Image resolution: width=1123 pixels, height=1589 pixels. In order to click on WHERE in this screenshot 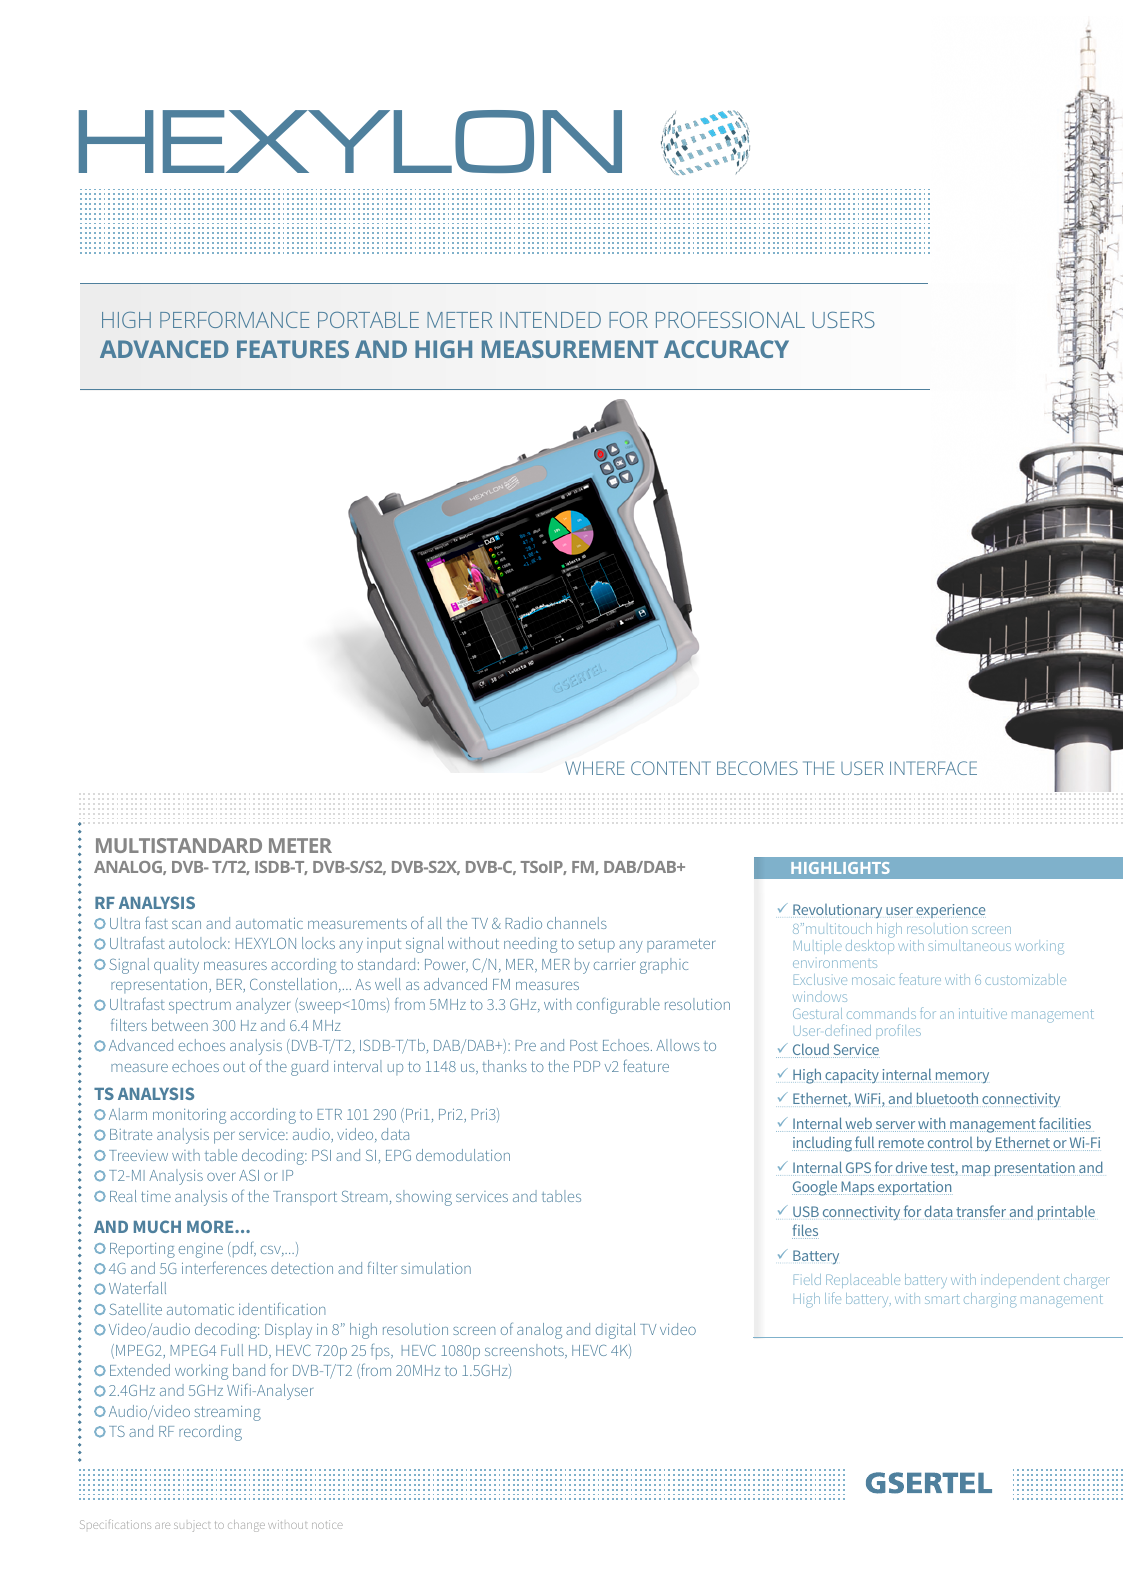, I will do `click(595, 768)`.
